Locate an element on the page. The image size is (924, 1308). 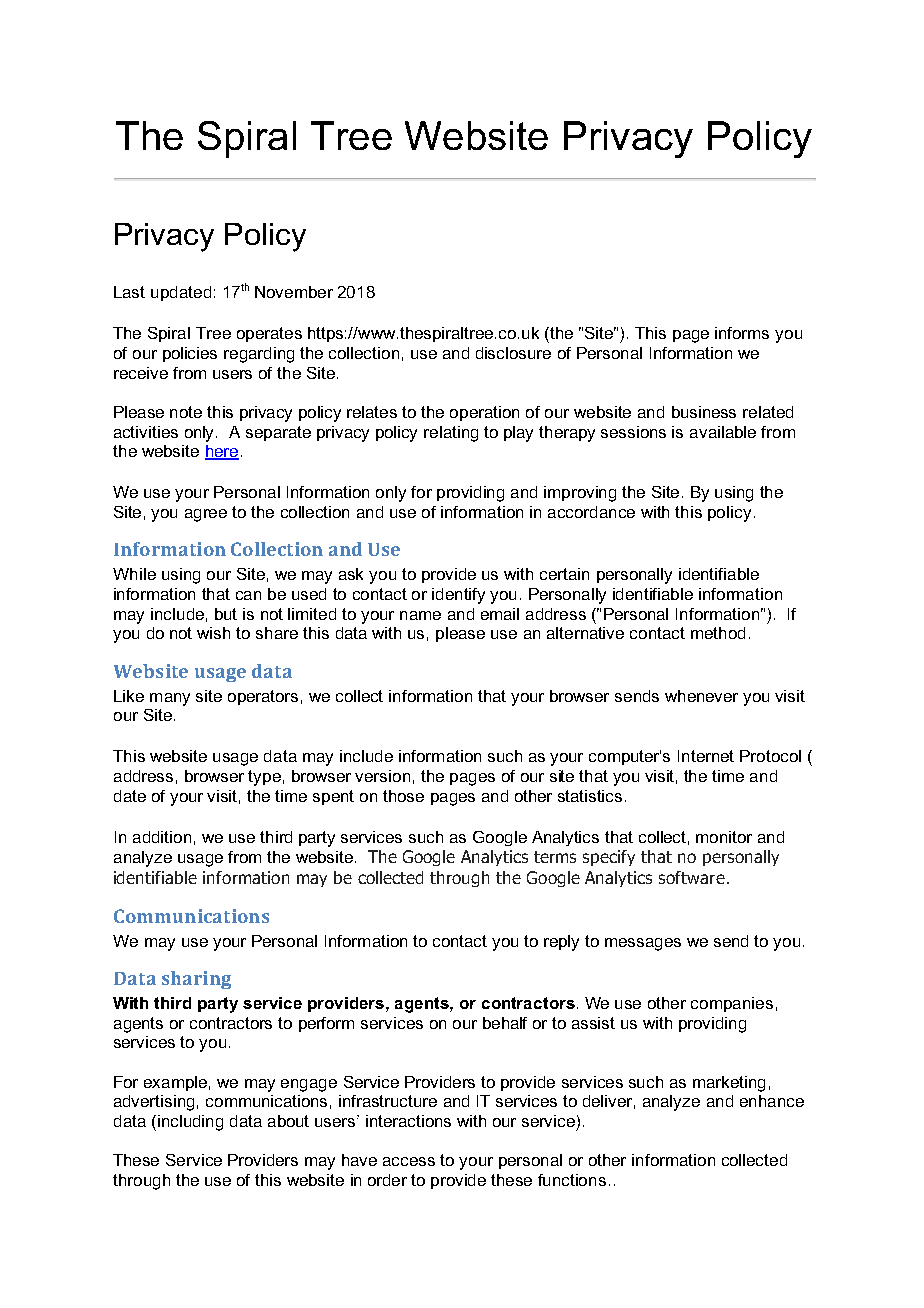
informs is located at coordinates (742, 333).
